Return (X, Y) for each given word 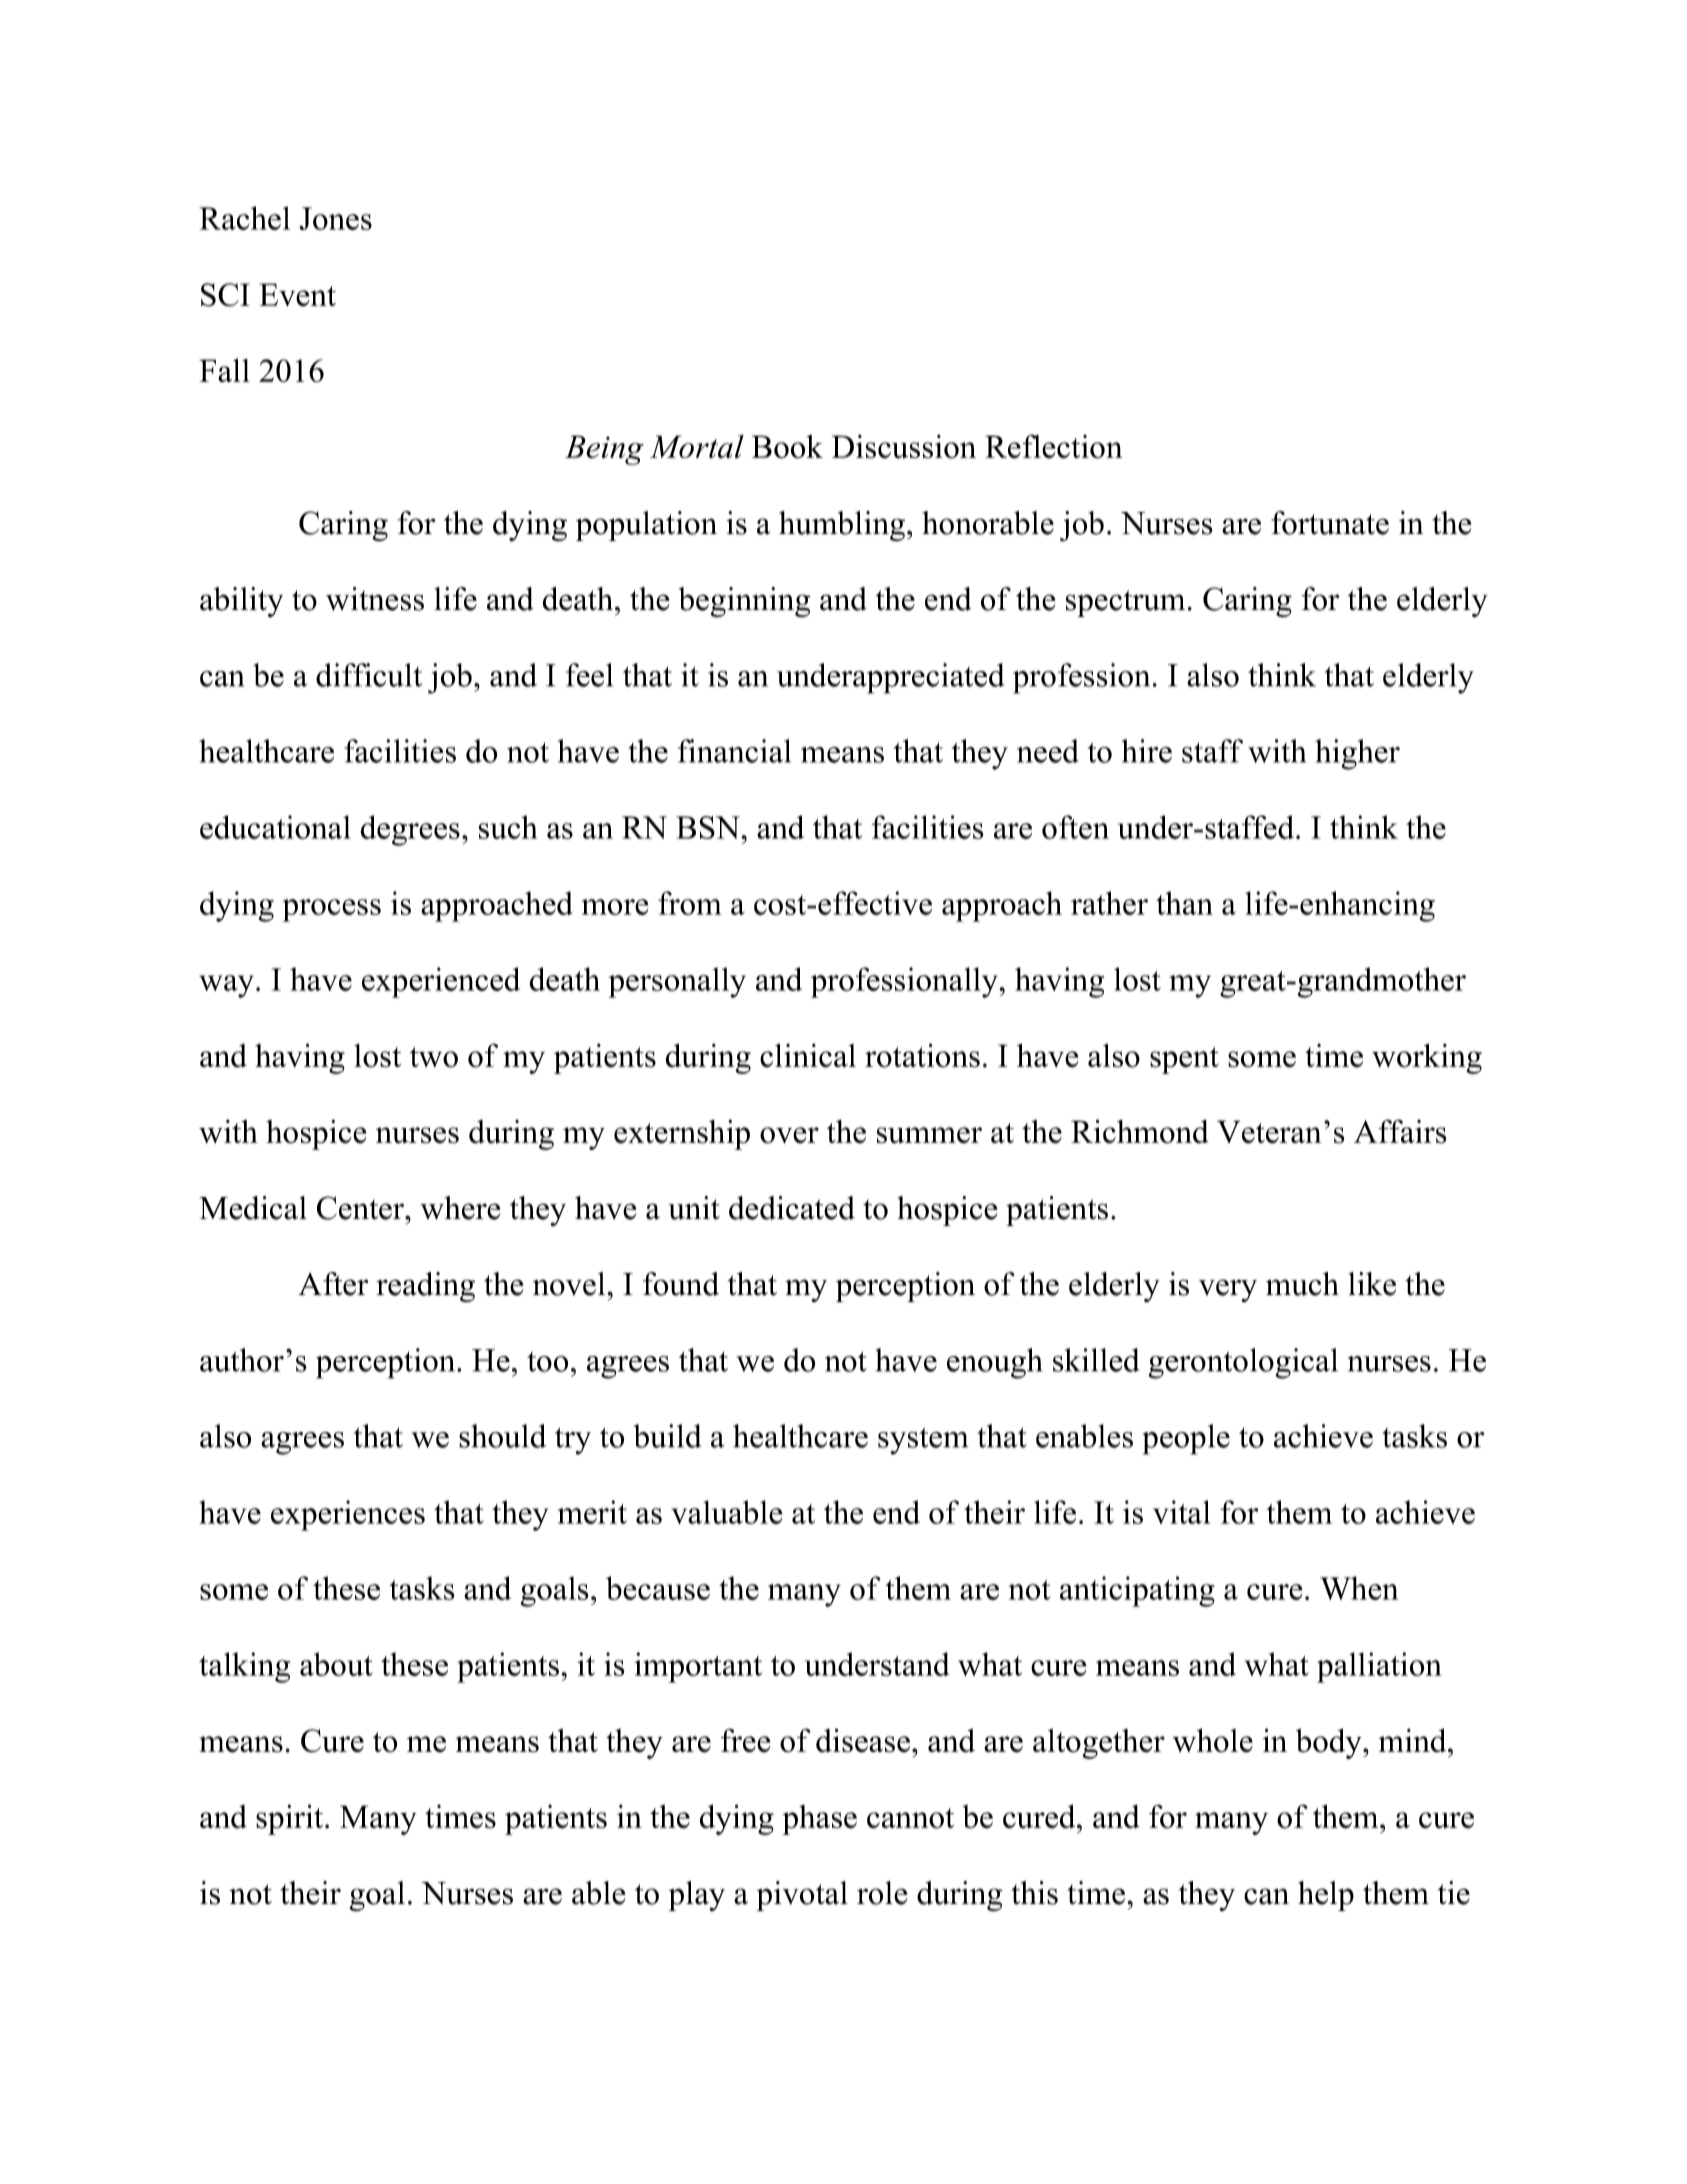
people (1186, 1439)
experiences (348, 1515)
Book (787, 447)
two (434, 1057)
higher (1357, 754)
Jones (335, 218)
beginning (745, 602)
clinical (808, 1056)
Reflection (1054, 446)
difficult (369, 675)
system (923, 1441)
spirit (291, 1819)
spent (1184, 1060)
